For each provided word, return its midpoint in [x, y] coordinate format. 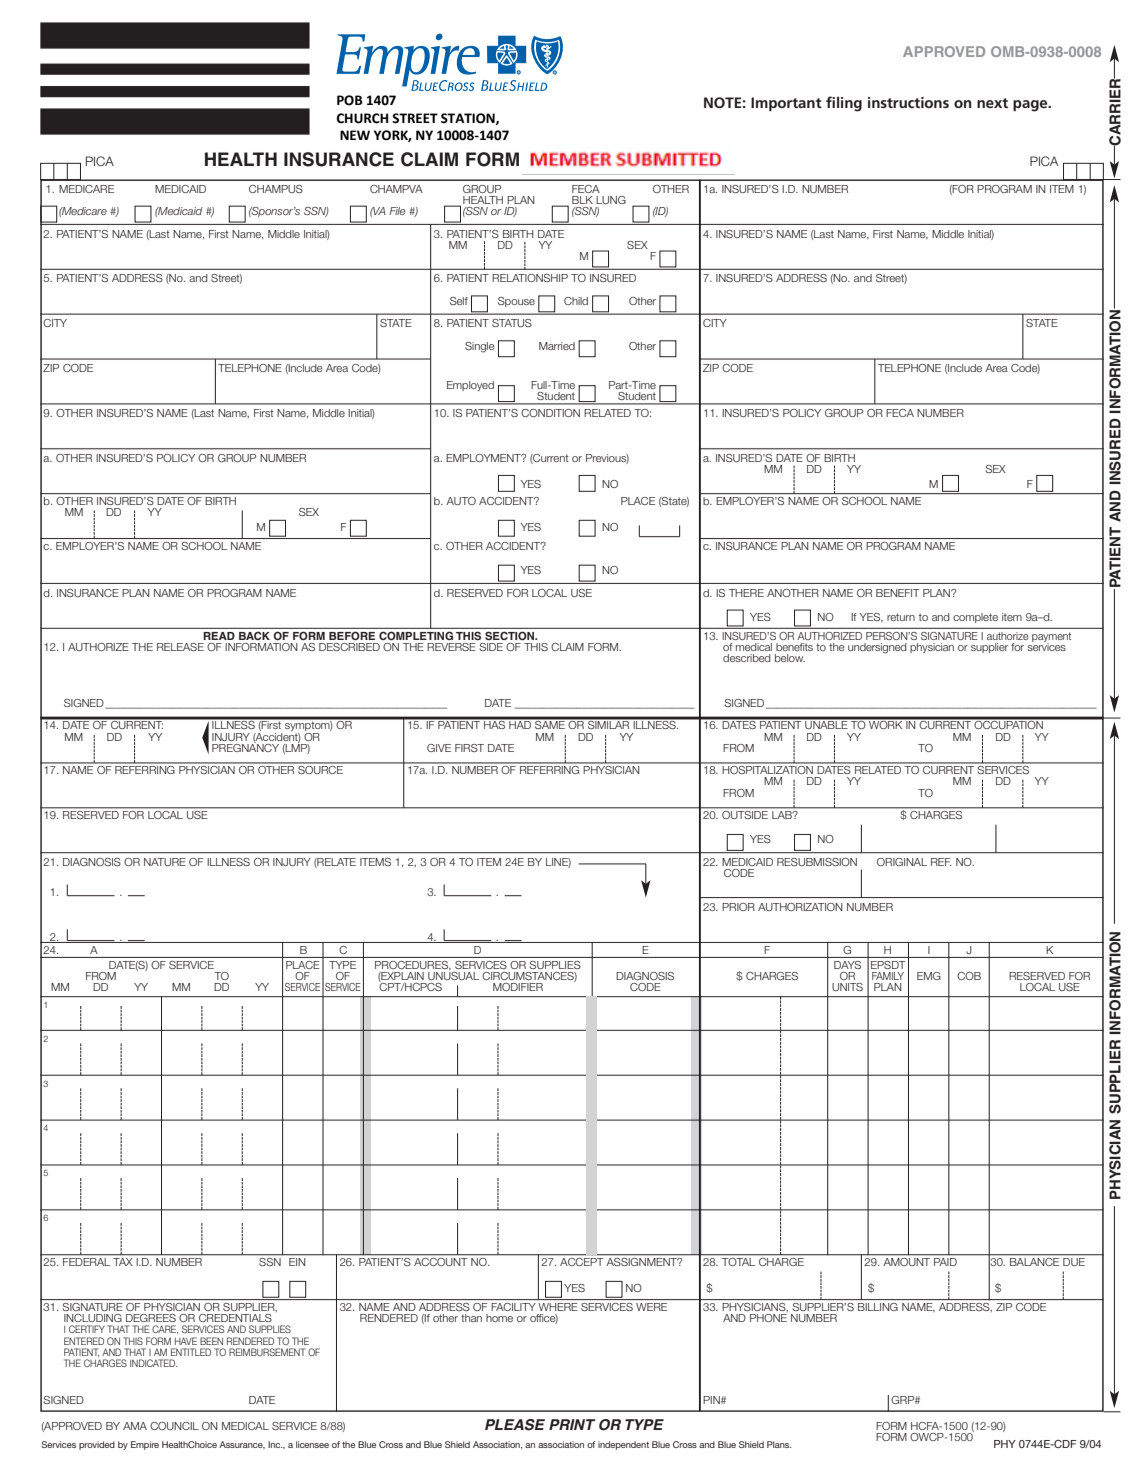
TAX [122, 1262]
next [992, 103]
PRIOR [738, 907]
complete [975, 618]
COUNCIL [174, 1426]
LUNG [611, 200]
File [397, 211]
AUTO [461, 501]
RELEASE [180, 647]
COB [969, 976]
